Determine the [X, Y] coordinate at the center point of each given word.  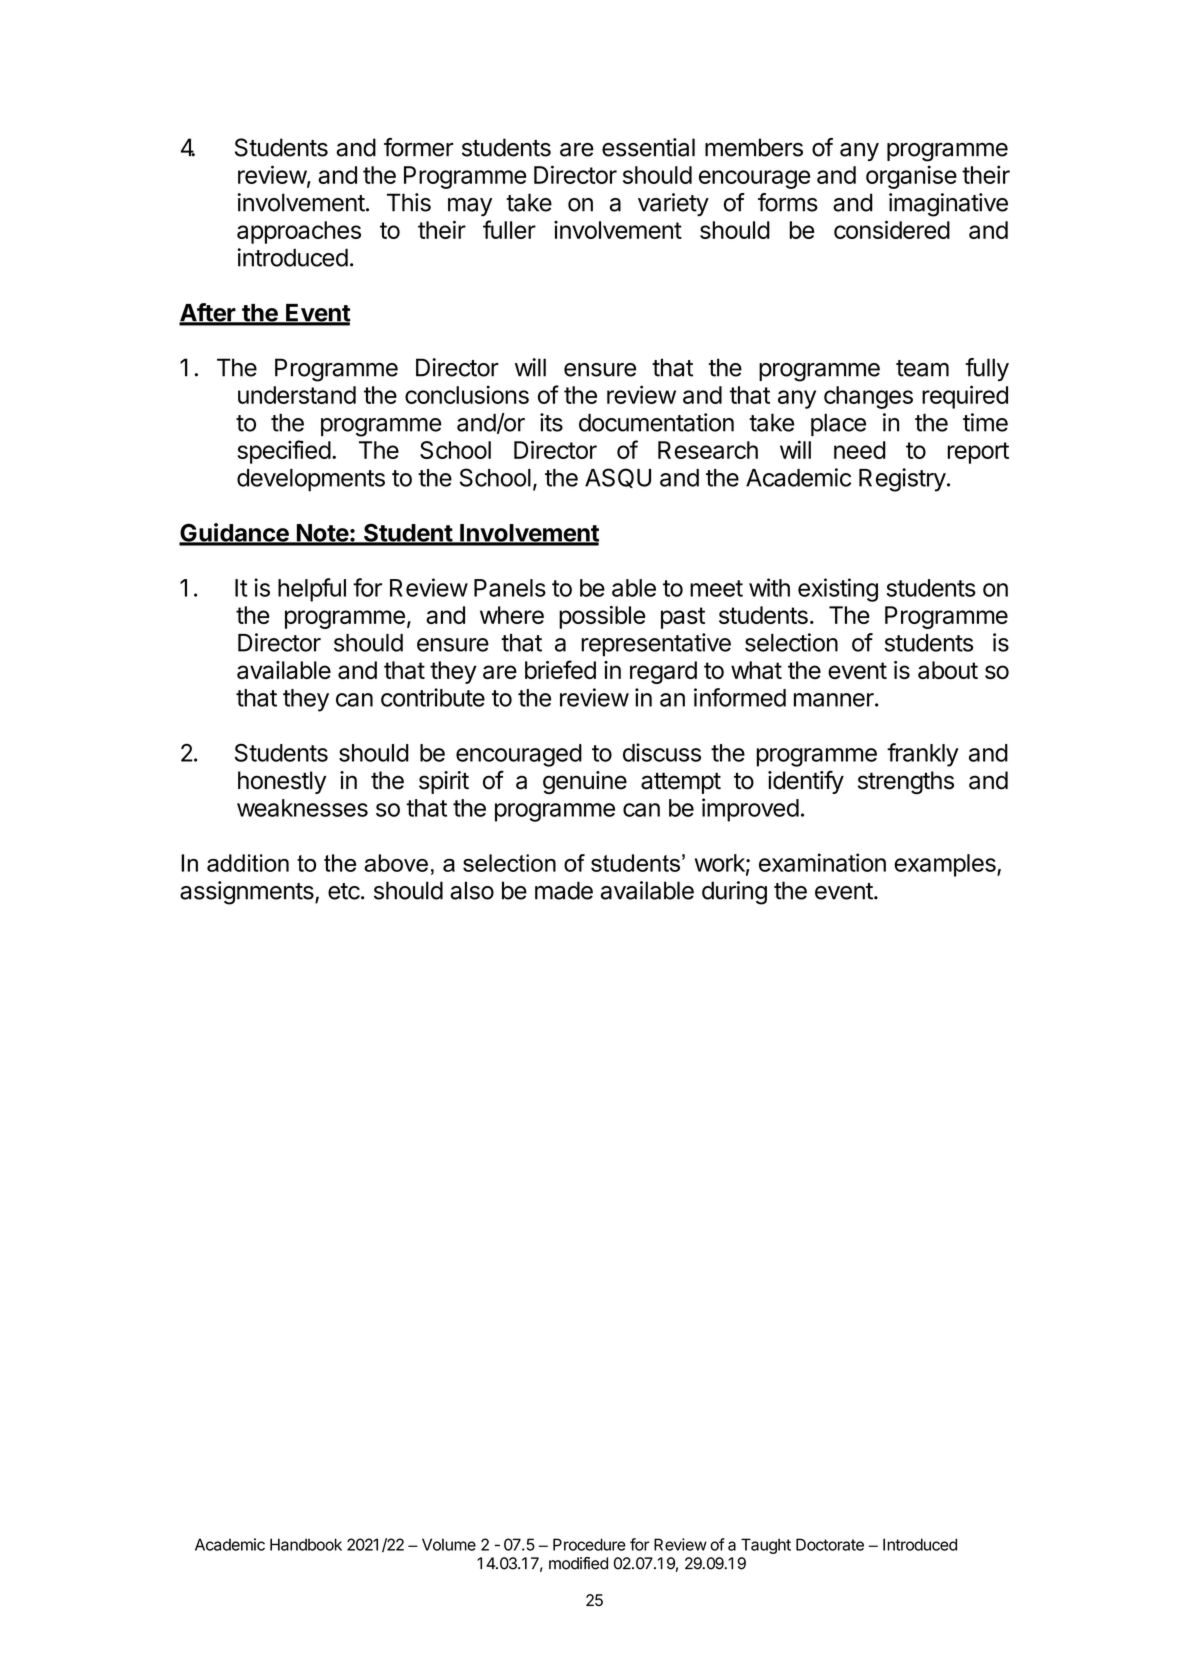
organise [911, 177]
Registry [902, 480]
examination [822, 862]
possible [602, 617]
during [734, 893]
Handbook [306, 1544]
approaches [299, 232]
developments [311, 480]
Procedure [589, 1544]
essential [648, 147]
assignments [248, 893]
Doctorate [830, 1544]
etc [344, 891]
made [564, 890]
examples [946, 865]
